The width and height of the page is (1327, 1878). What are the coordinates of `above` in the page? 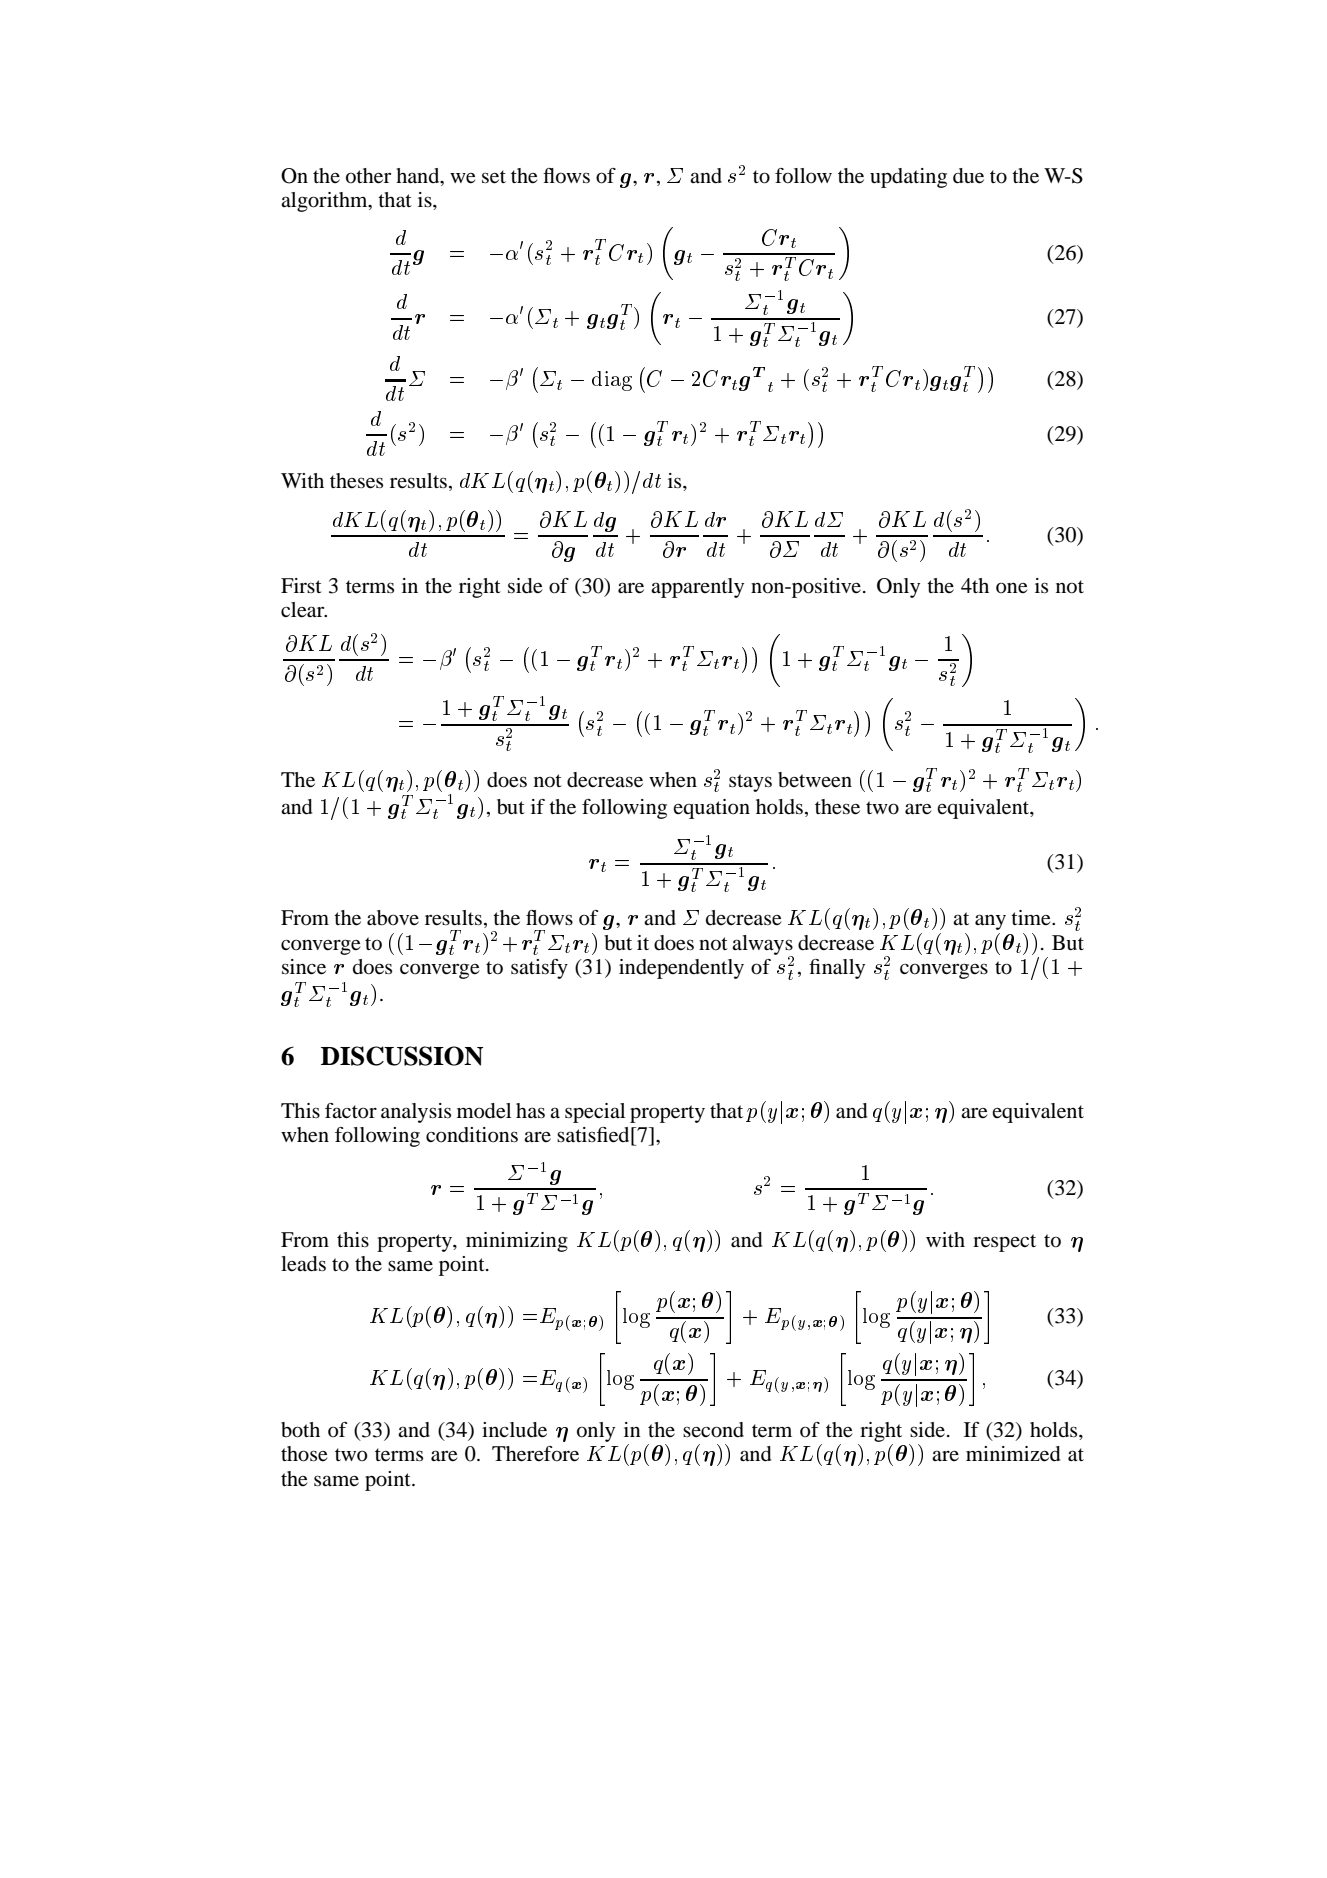 It's located at (393, 918).
